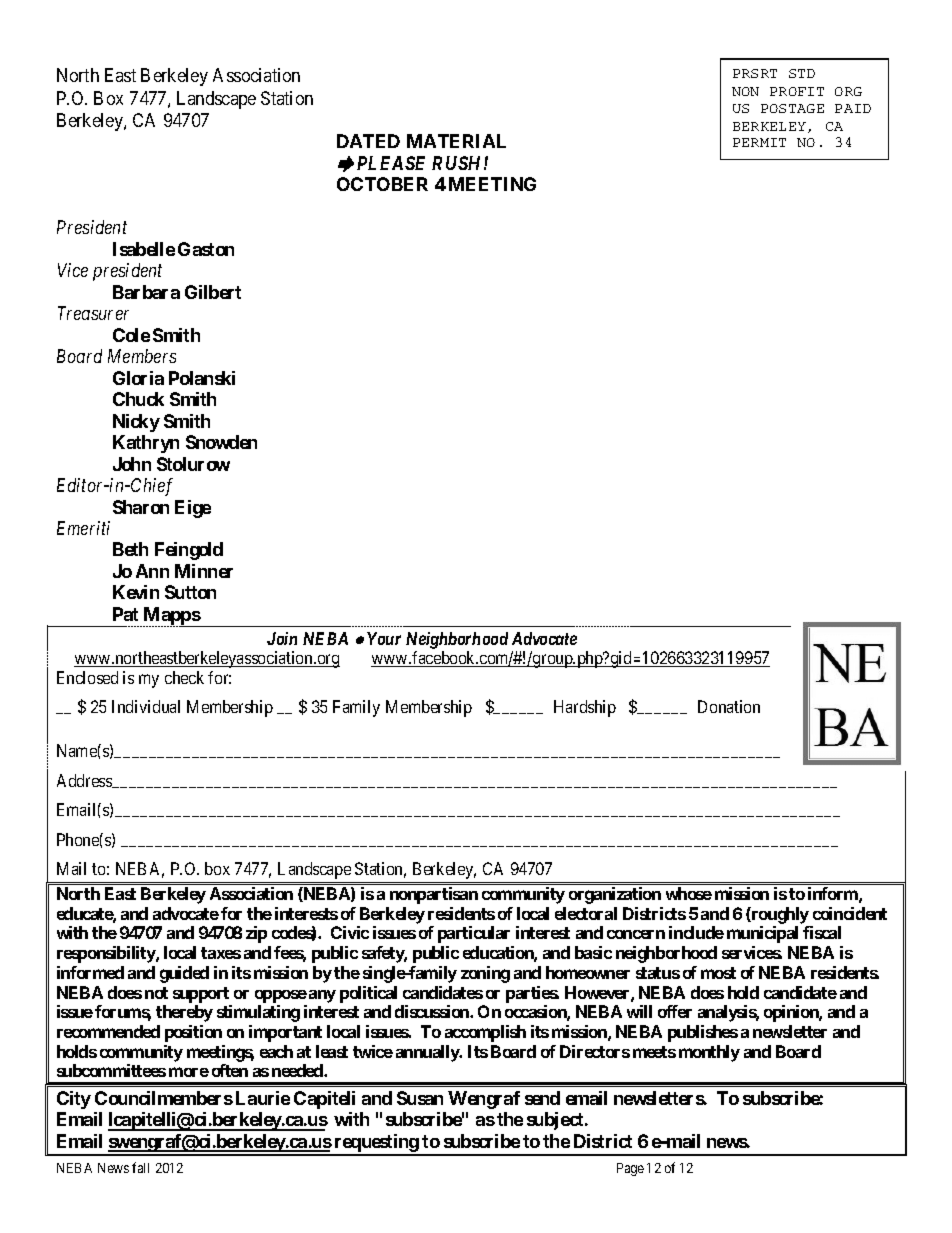  Describe the element at coordinates (689, 893) in the page. I see `whose` at that location.
